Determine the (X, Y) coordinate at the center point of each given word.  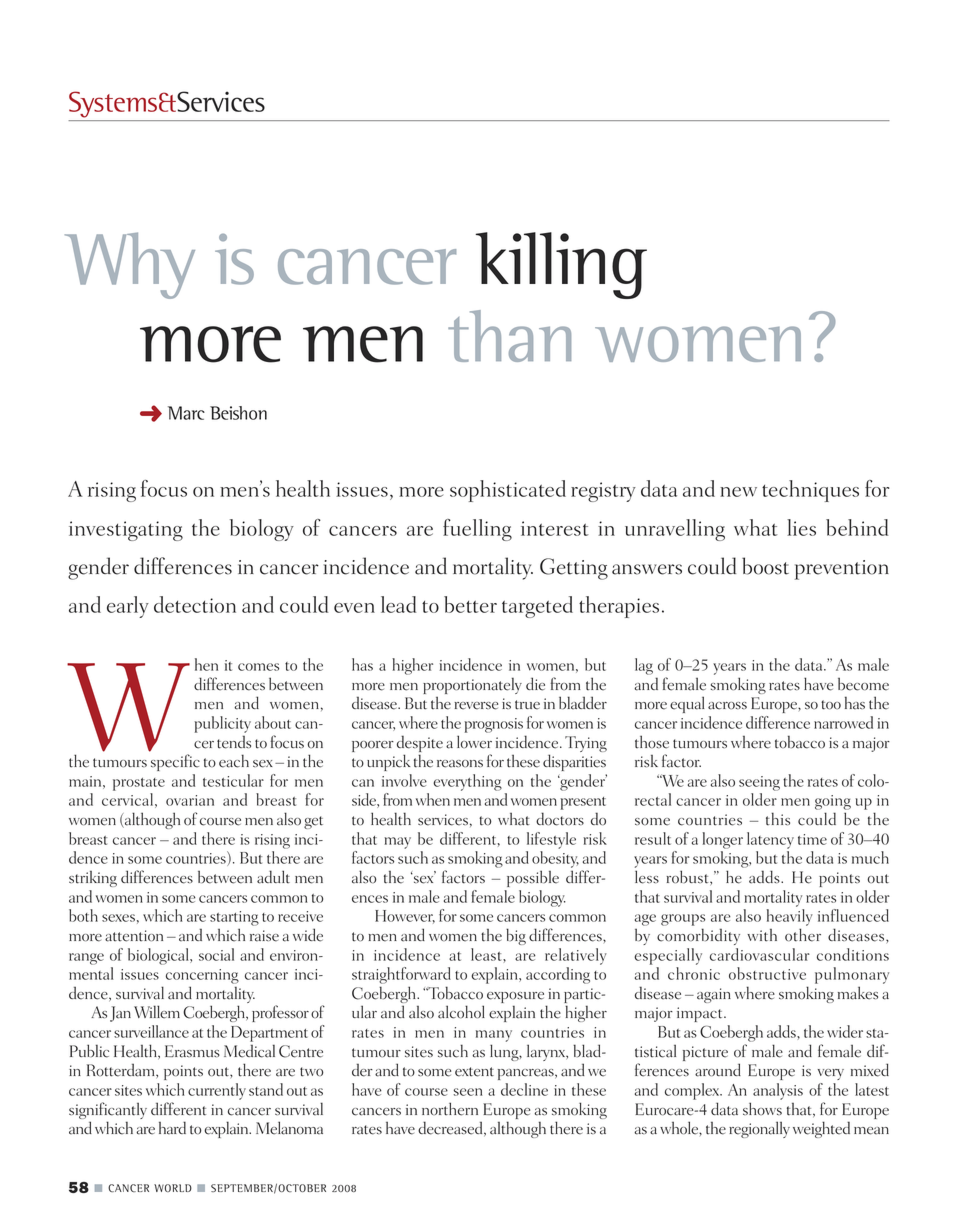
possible (533, 878)
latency (770, 840)
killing (561, 265)
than (509, 336)
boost (765, 566)
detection (195, 604)
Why (130, 265)
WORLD (173, 1188)
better (470, 604)
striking (93, 879)
